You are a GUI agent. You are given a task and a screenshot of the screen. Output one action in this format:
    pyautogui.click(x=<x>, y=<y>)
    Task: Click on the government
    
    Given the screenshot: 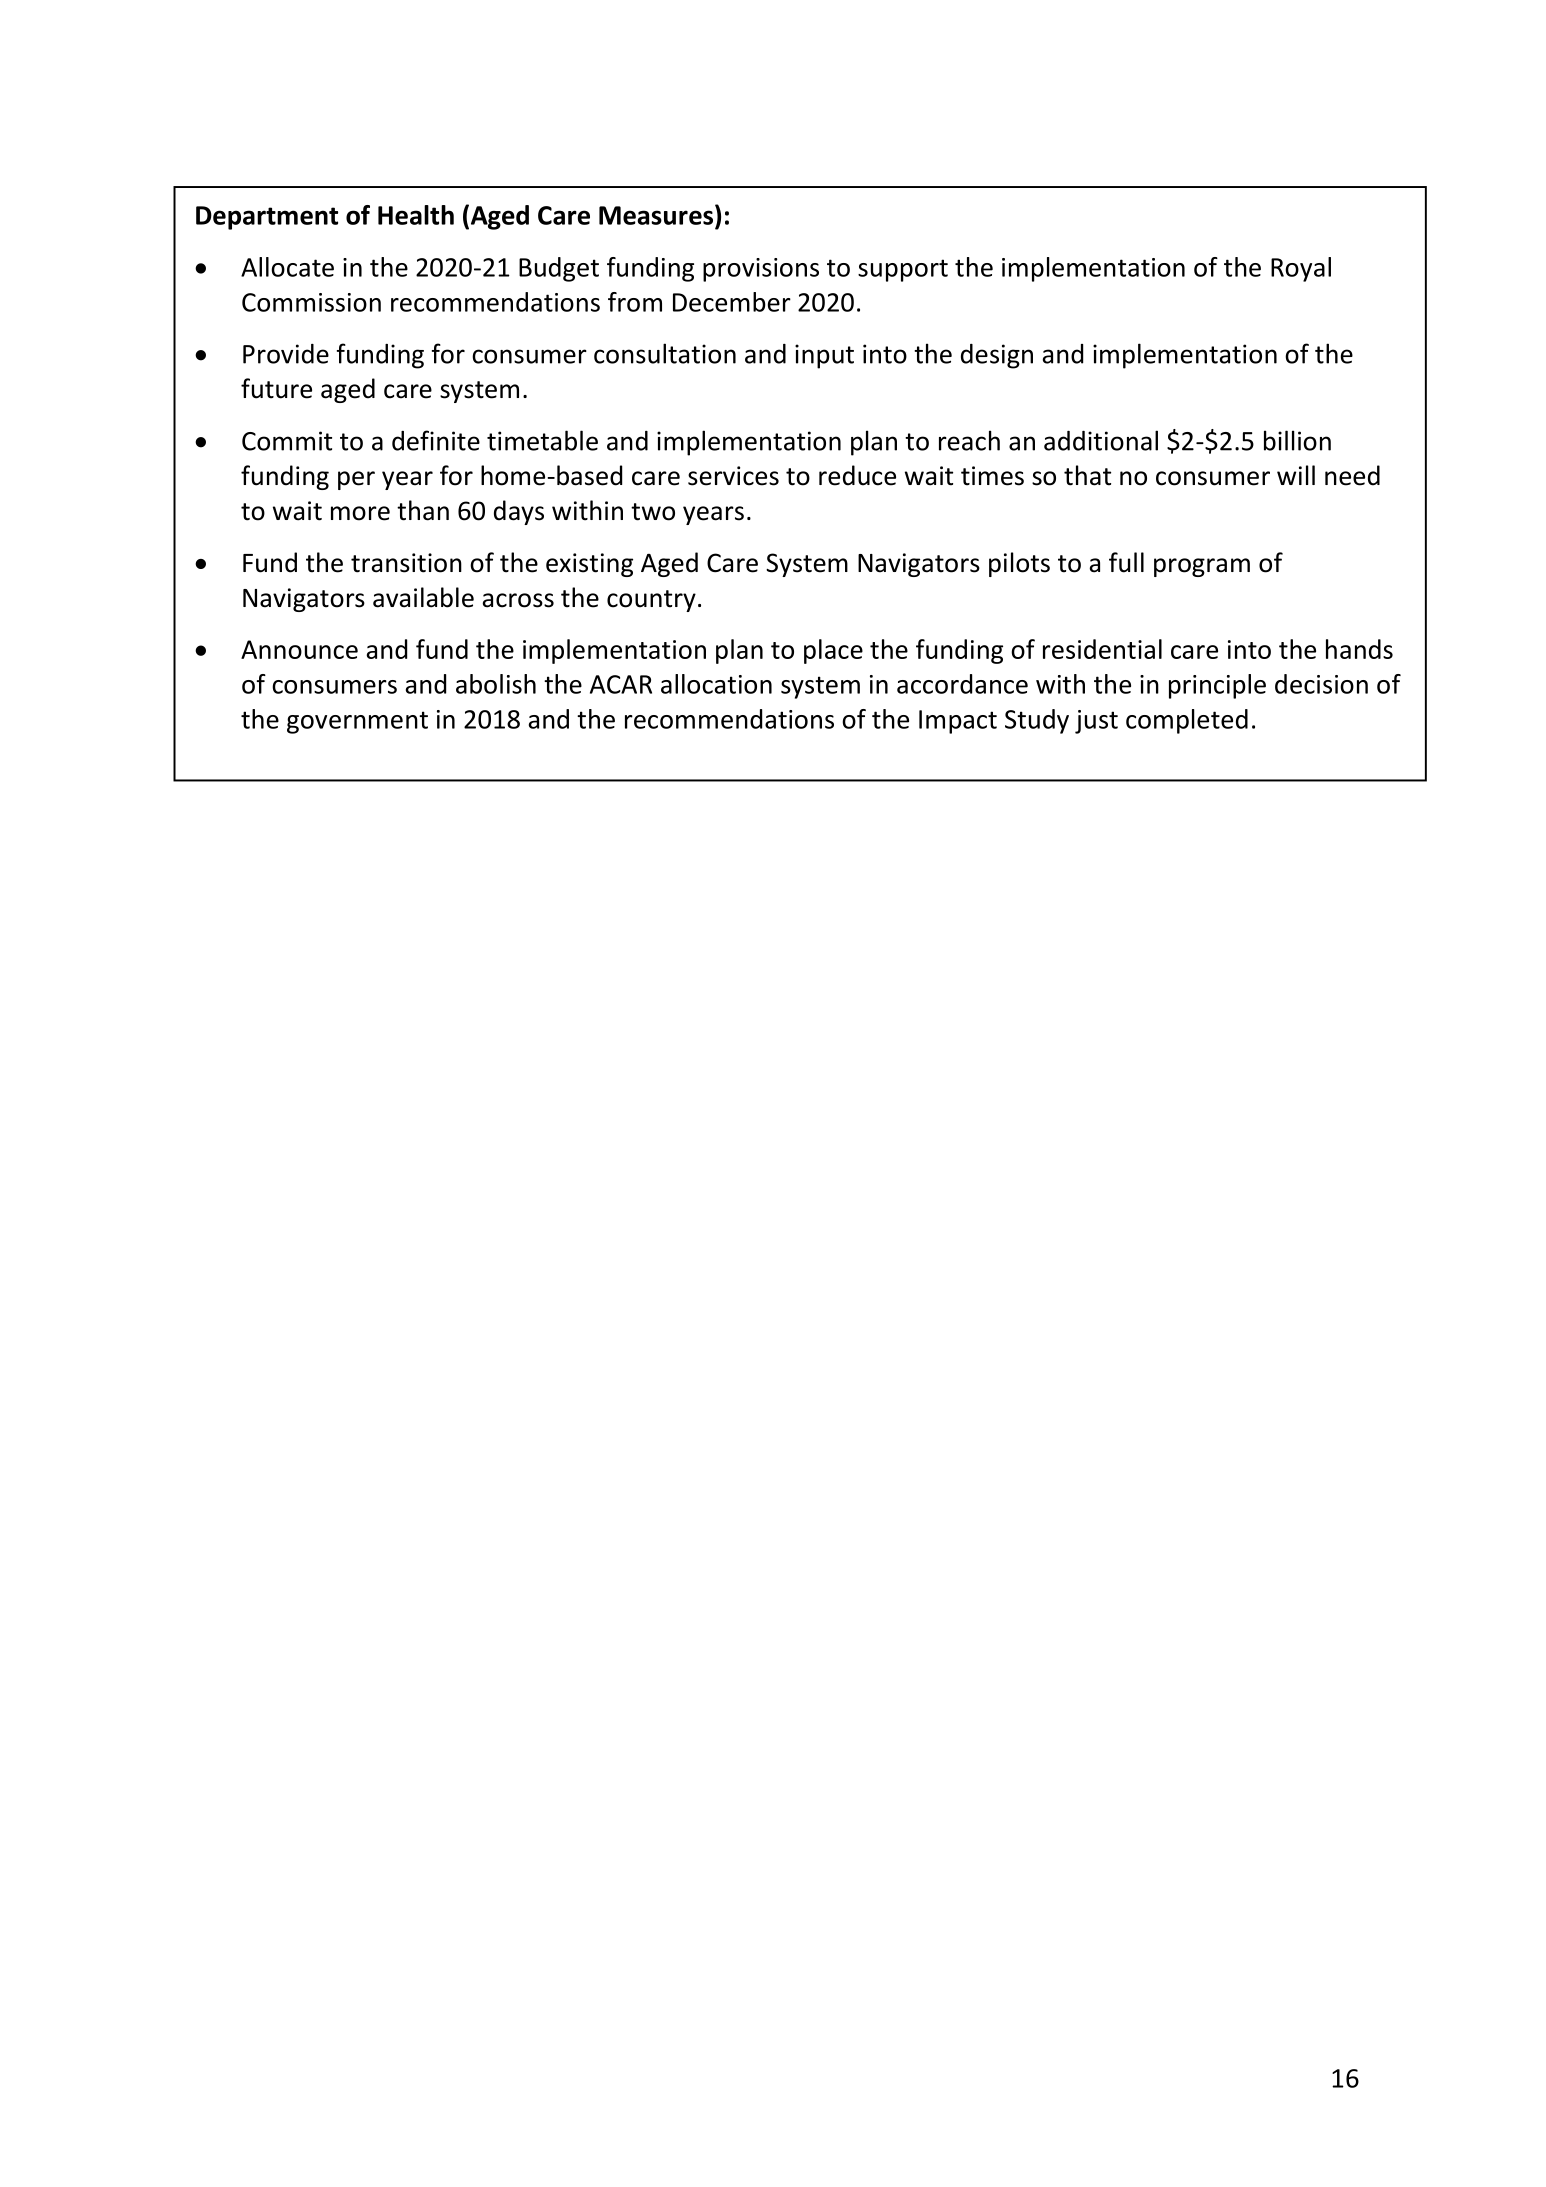 What is the action you would take?
    pyautogui.click(x=357, y=722)
